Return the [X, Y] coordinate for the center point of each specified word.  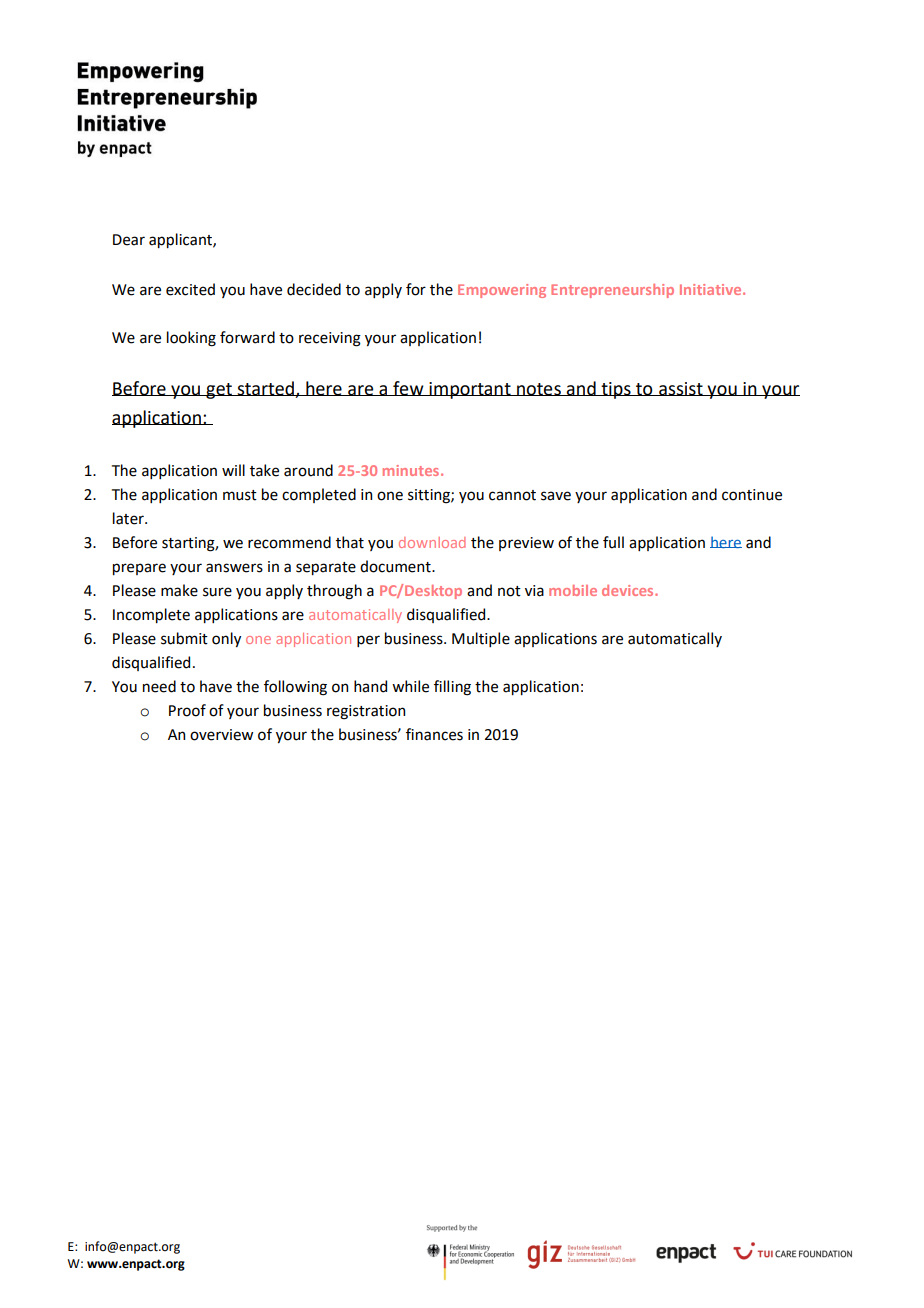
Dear [129, 240]
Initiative [712, 289]
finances [434, 734]
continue [752, 495]
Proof [187, 710]
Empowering [502, 291]
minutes [412, 470]
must [240, 495]
